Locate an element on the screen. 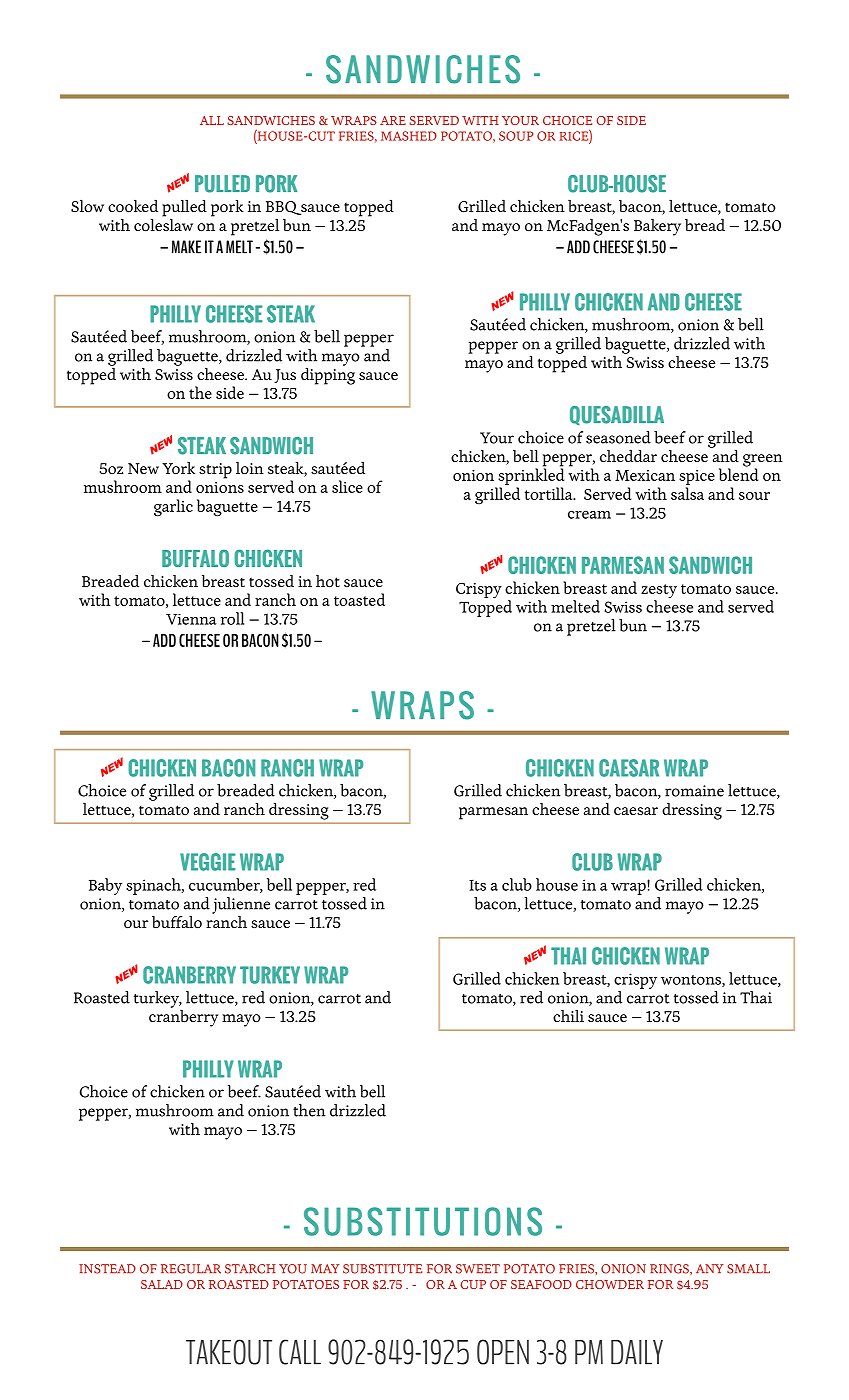  Its is located at coordinates (477, 885).
